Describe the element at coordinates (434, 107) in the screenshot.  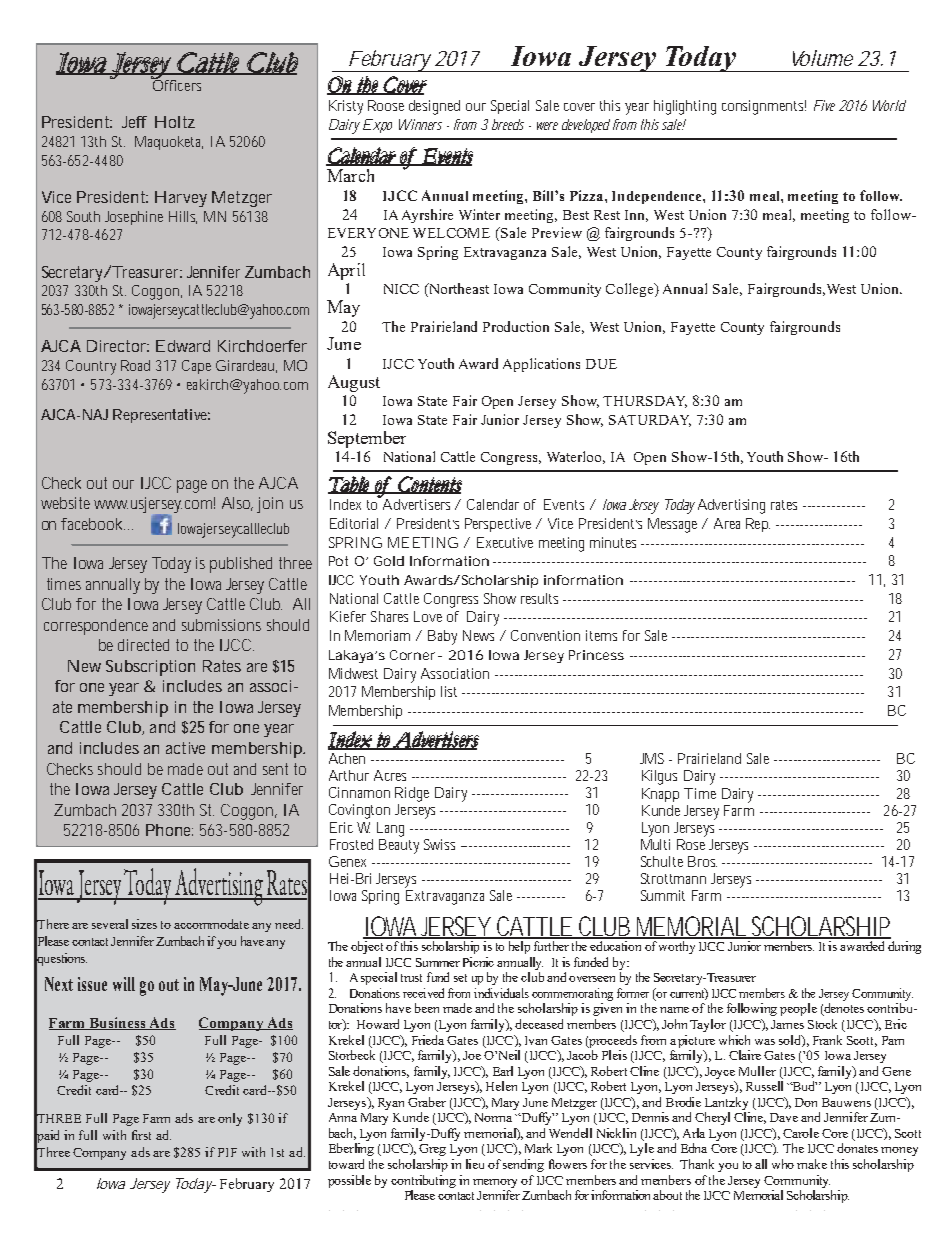
I see `designed` at that location.
